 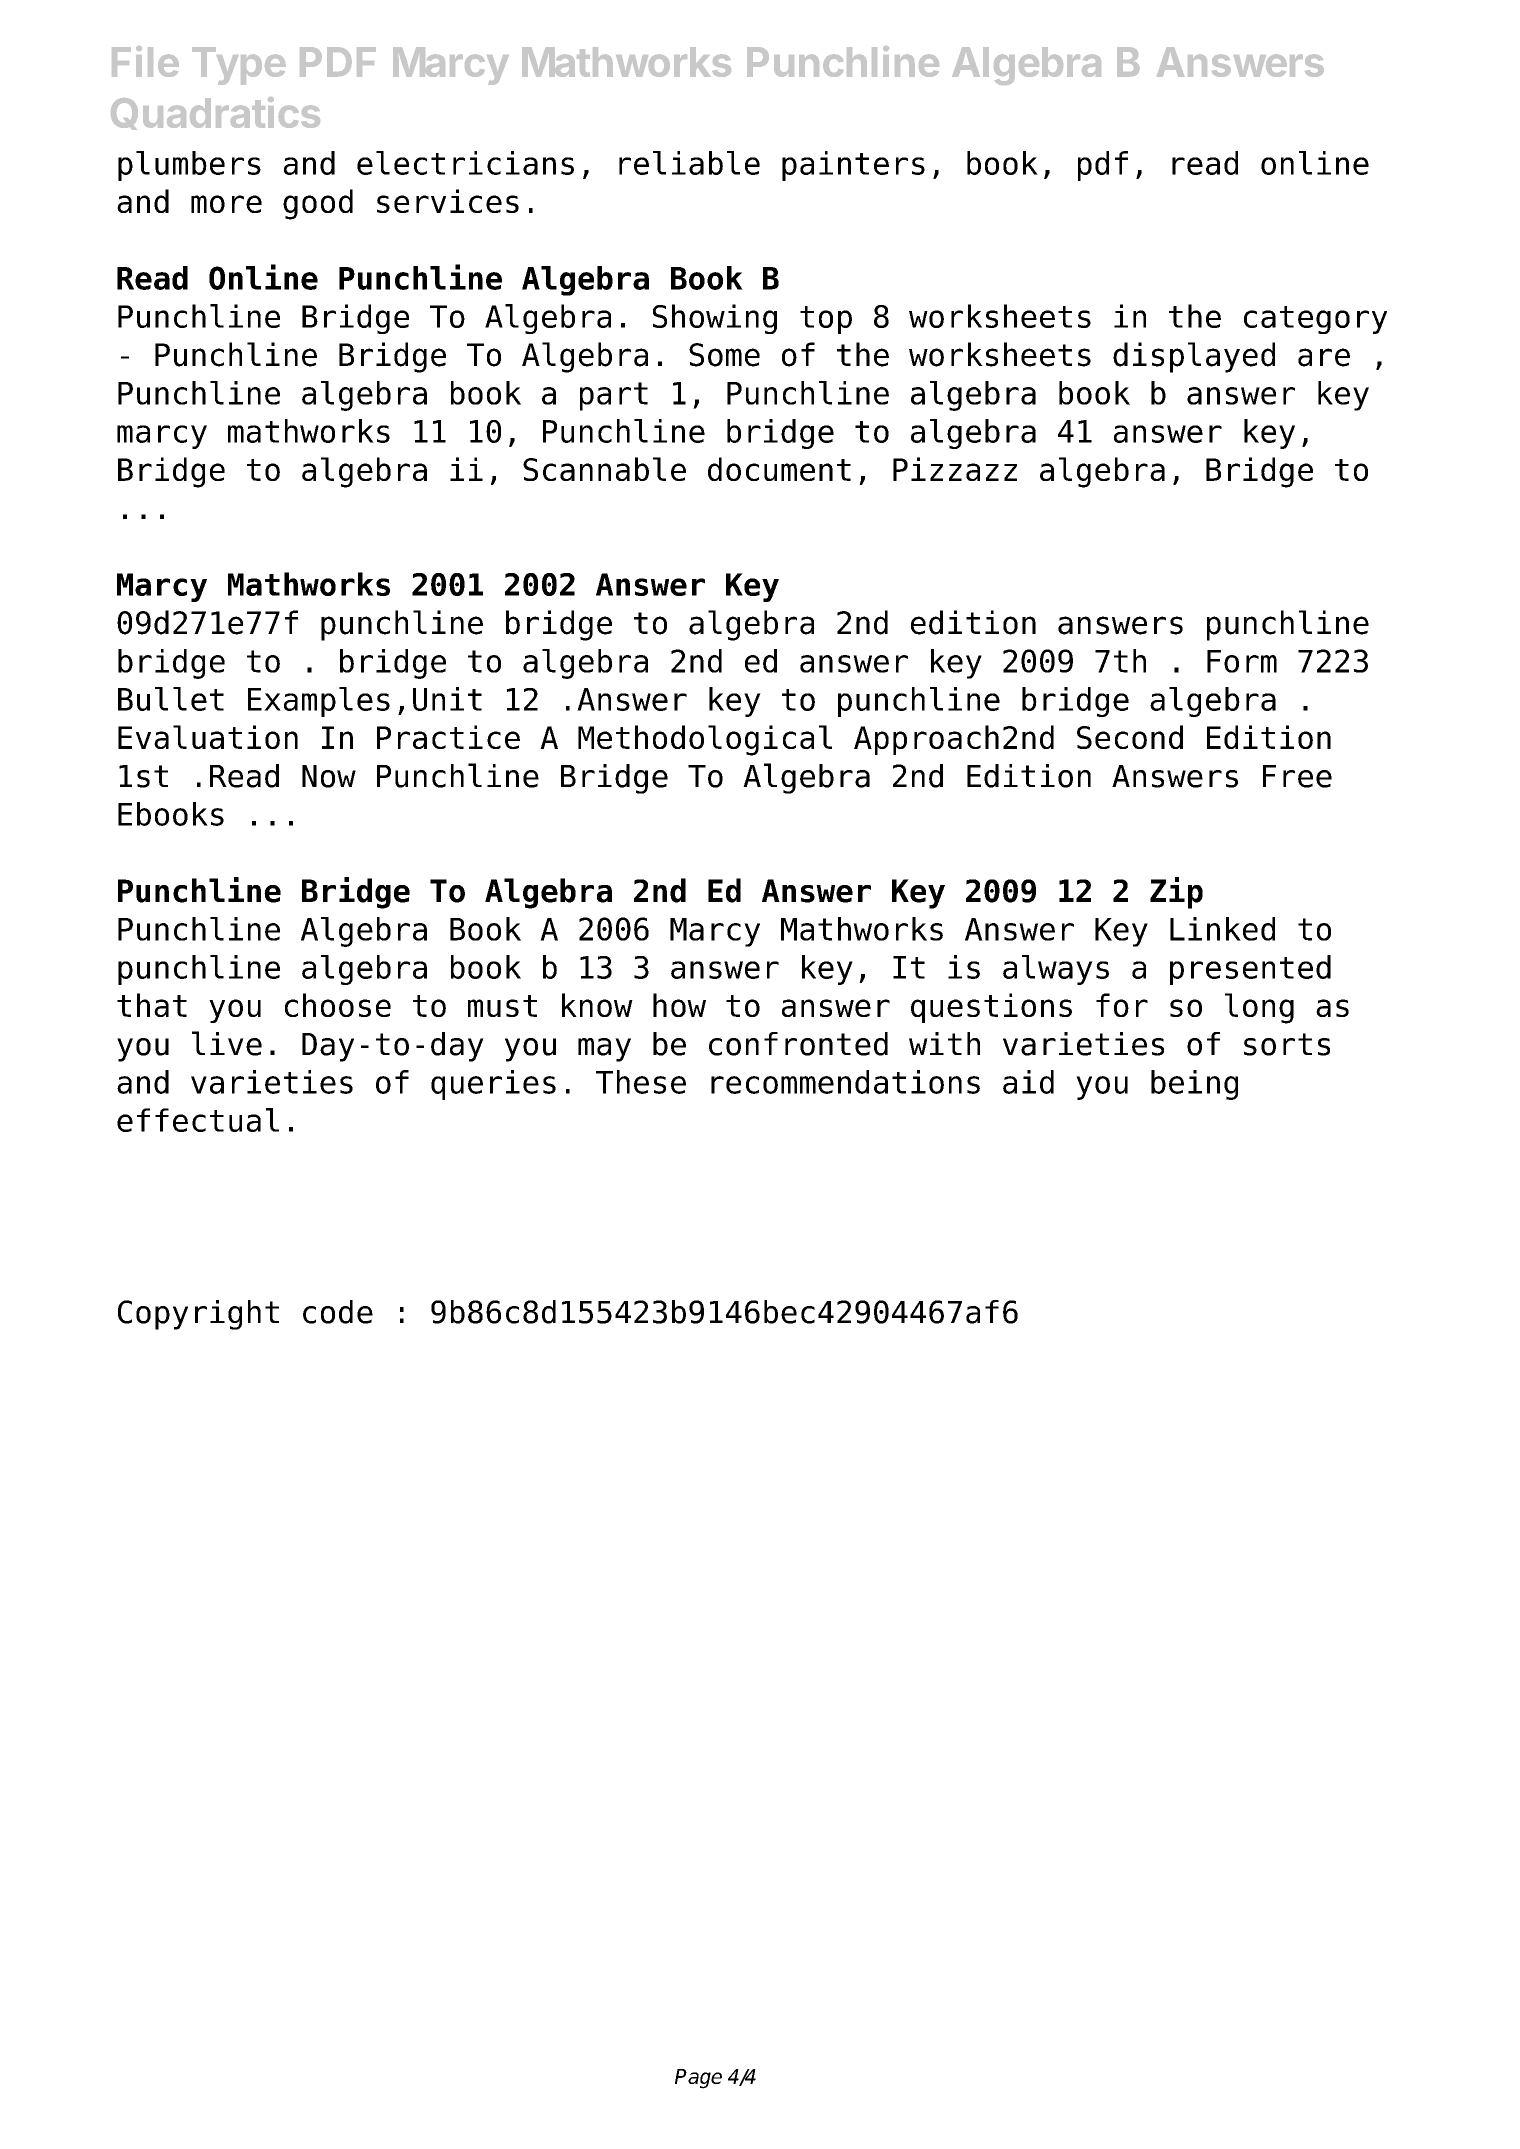 I want to click on reliable, so click(x=689, y=163).
